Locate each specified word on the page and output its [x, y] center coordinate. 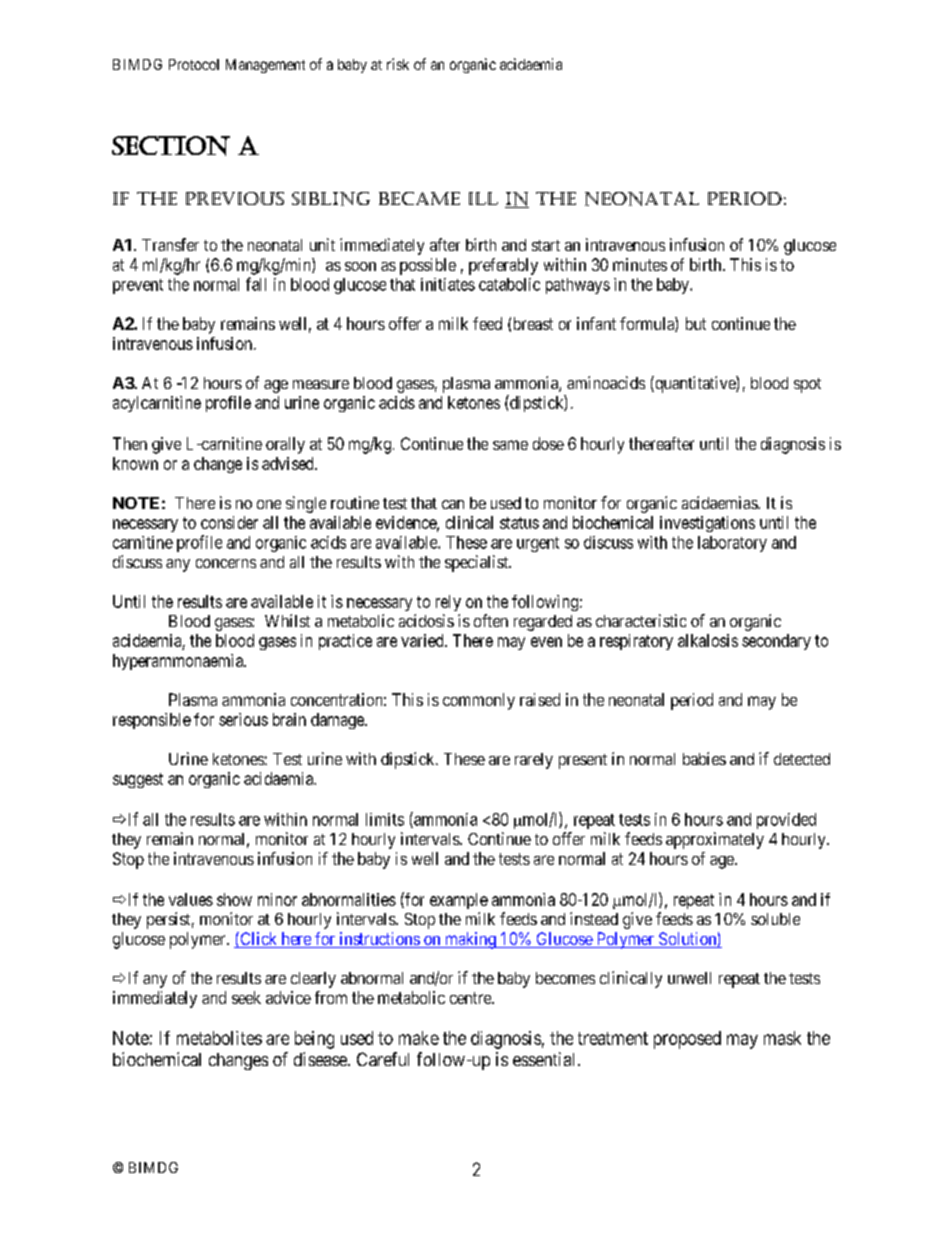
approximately [715, 840]
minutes [640, 264]
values [191, 899]
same [510, 445]
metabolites [219, 1038]
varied [423, 640]
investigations [707, 524]
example [459, 901]
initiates [448, 284]
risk [398, 64]
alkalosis [708, 640]
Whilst [287, 620]
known [135, 463]
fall [256, 284]
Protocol [194, 64]
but [696, 323]
